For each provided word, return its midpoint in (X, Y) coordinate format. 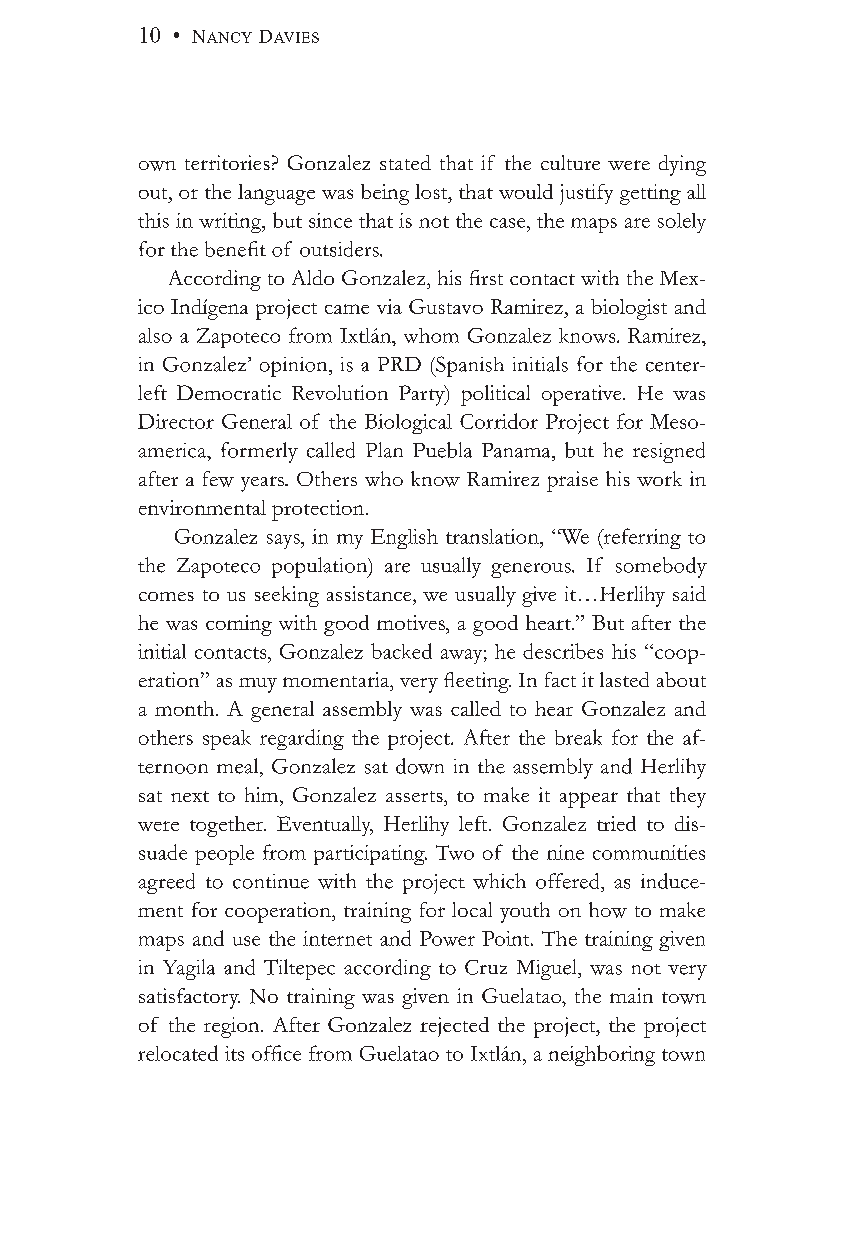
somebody (661, 567)
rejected (454, 1027)
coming (239, 625)
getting (650, 194)
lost (432, 191)
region (233, 1027)
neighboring (601, 1055)
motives (412, 622)
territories (227, 162)
